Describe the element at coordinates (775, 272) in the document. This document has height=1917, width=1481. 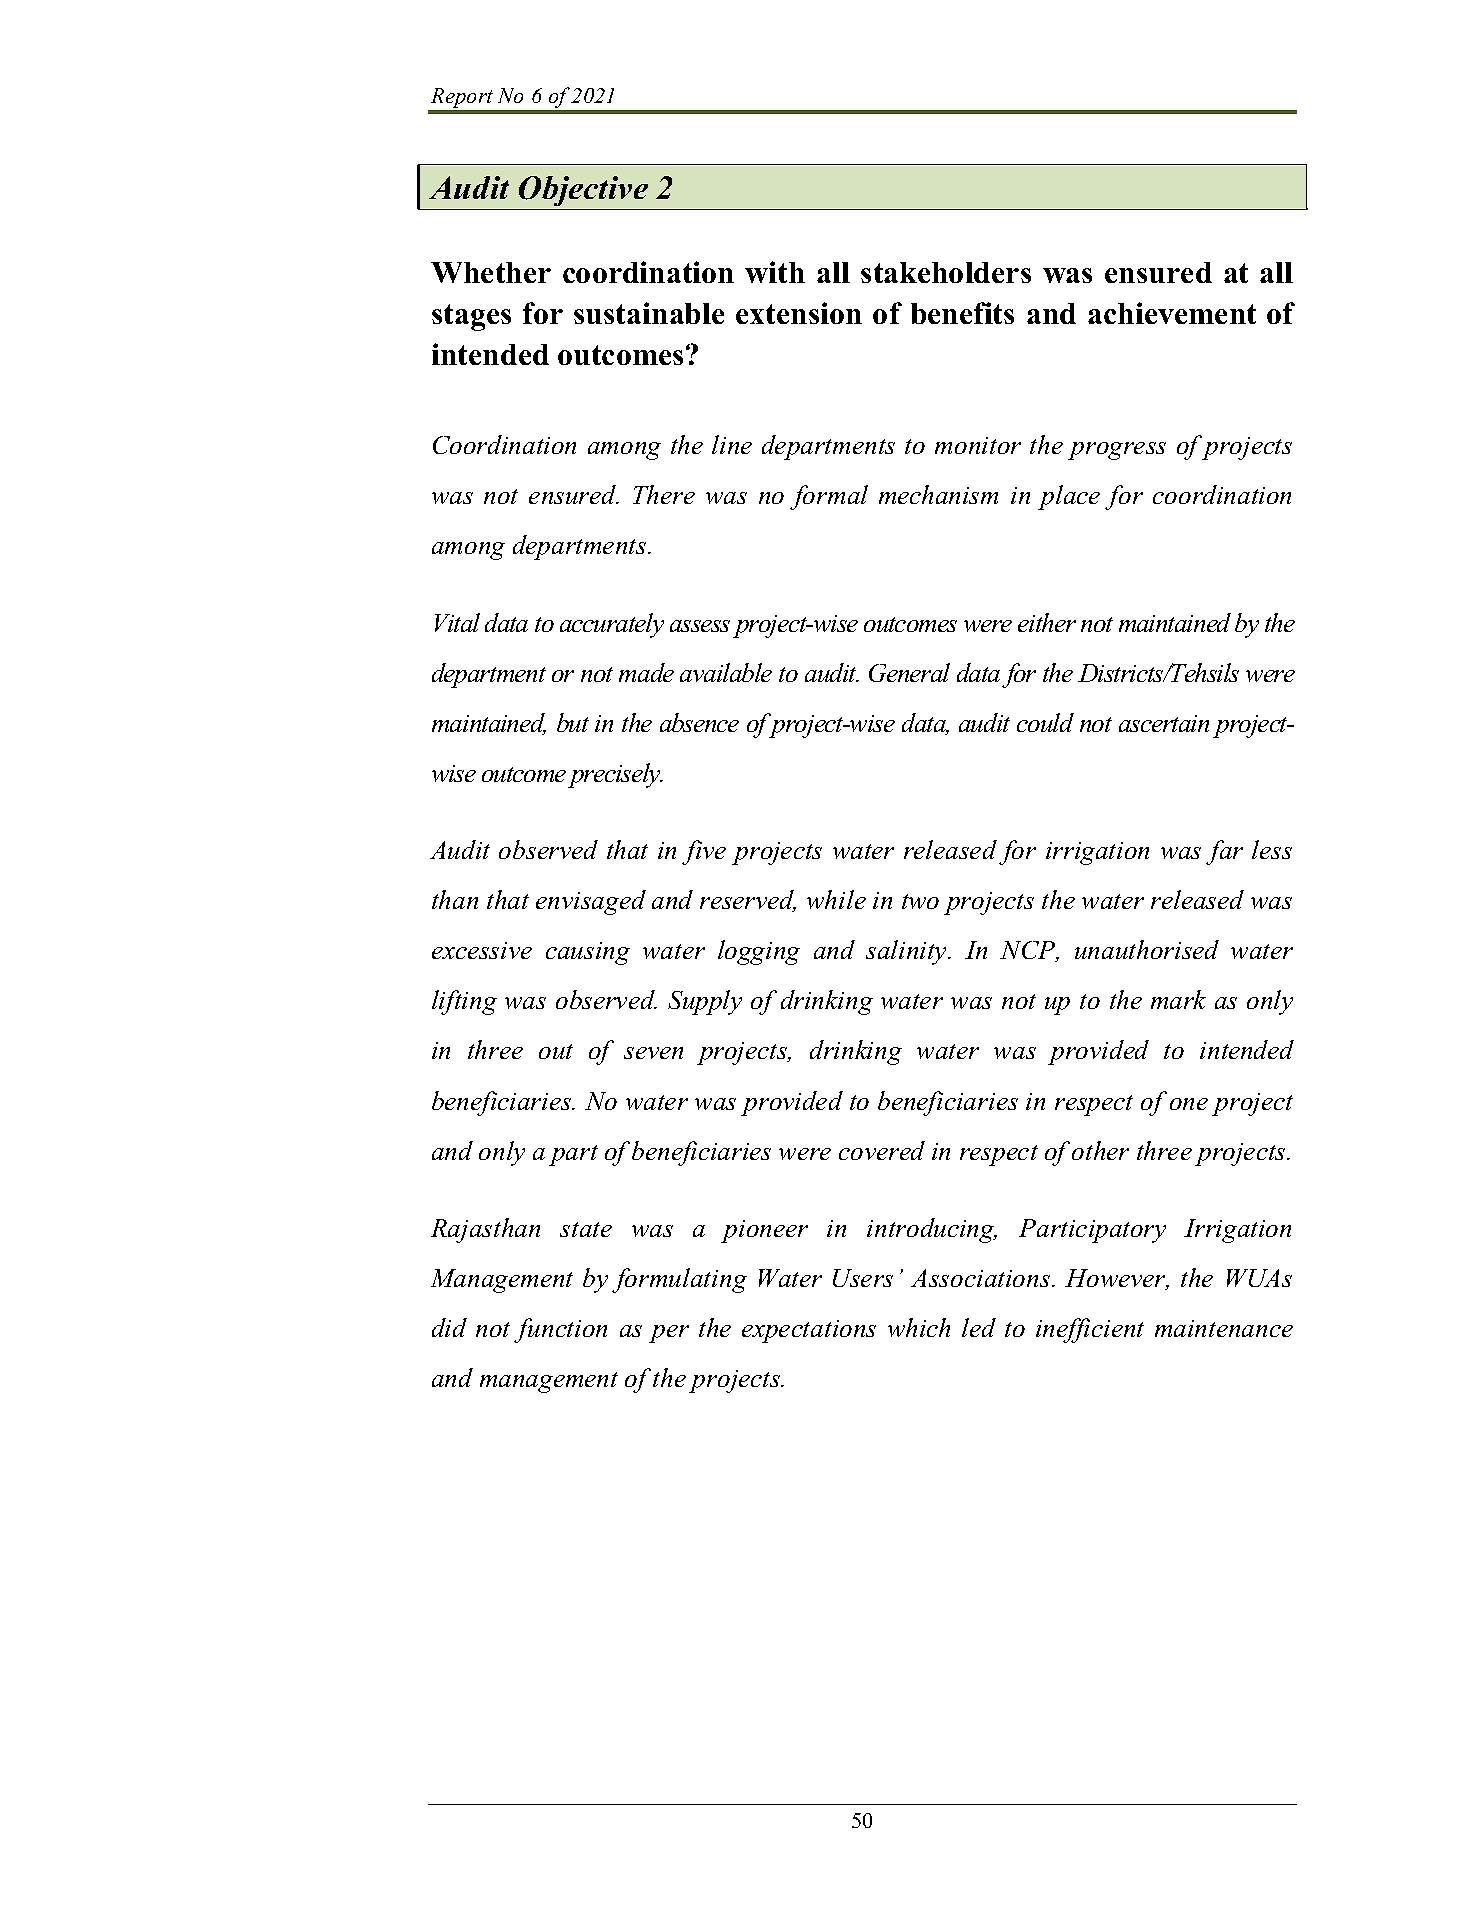
I see `with` at that location.
